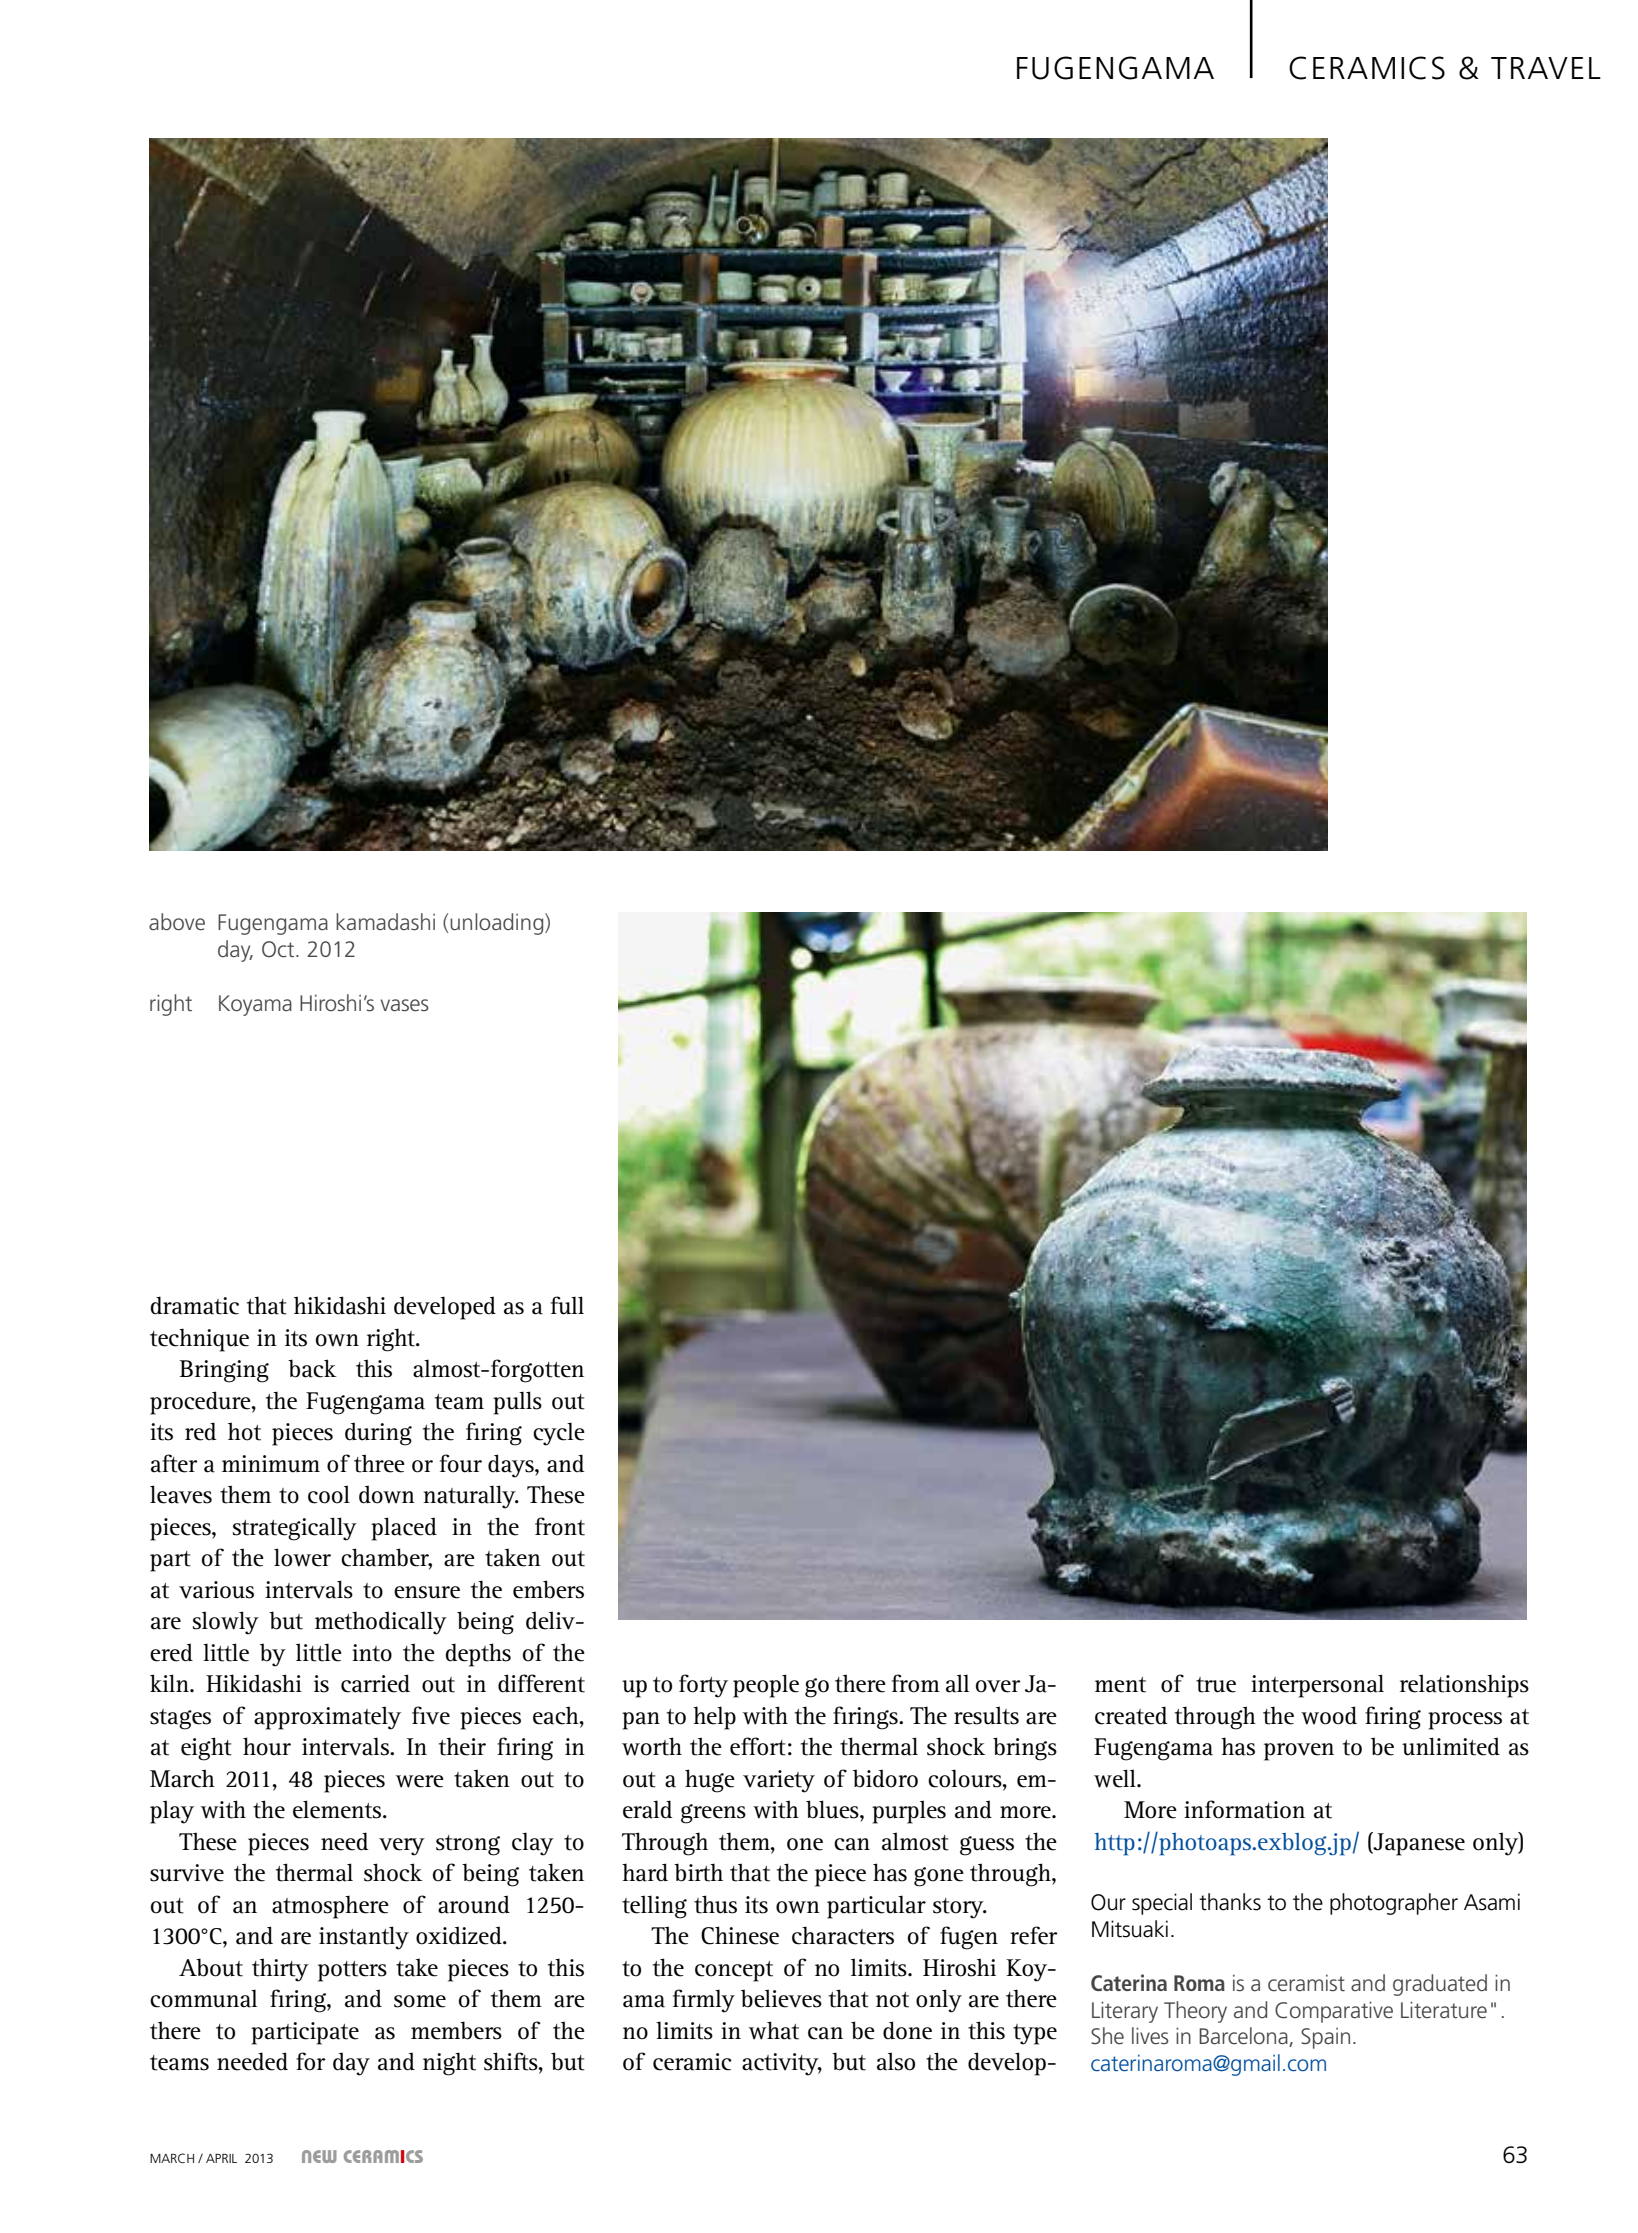 This document has width=1638, height=2233. I want to click on above, so click(177, 921).
